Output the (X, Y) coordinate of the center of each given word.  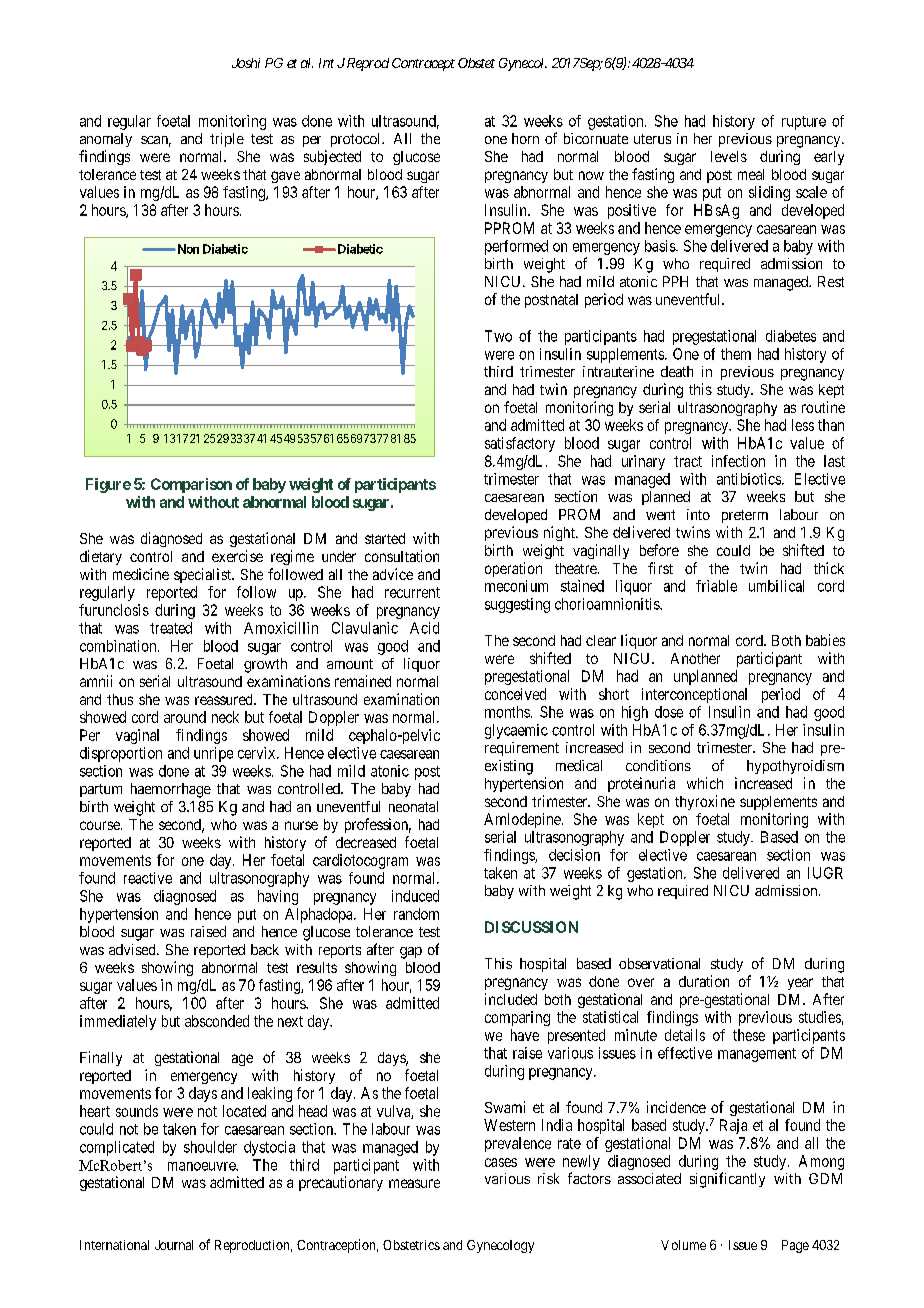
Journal (174, 1245)
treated (171, 628)
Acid (424, 628)
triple (227, 140)
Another (695, 658)
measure (414, 1183)
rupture (804, 123)
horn (525, 138)
